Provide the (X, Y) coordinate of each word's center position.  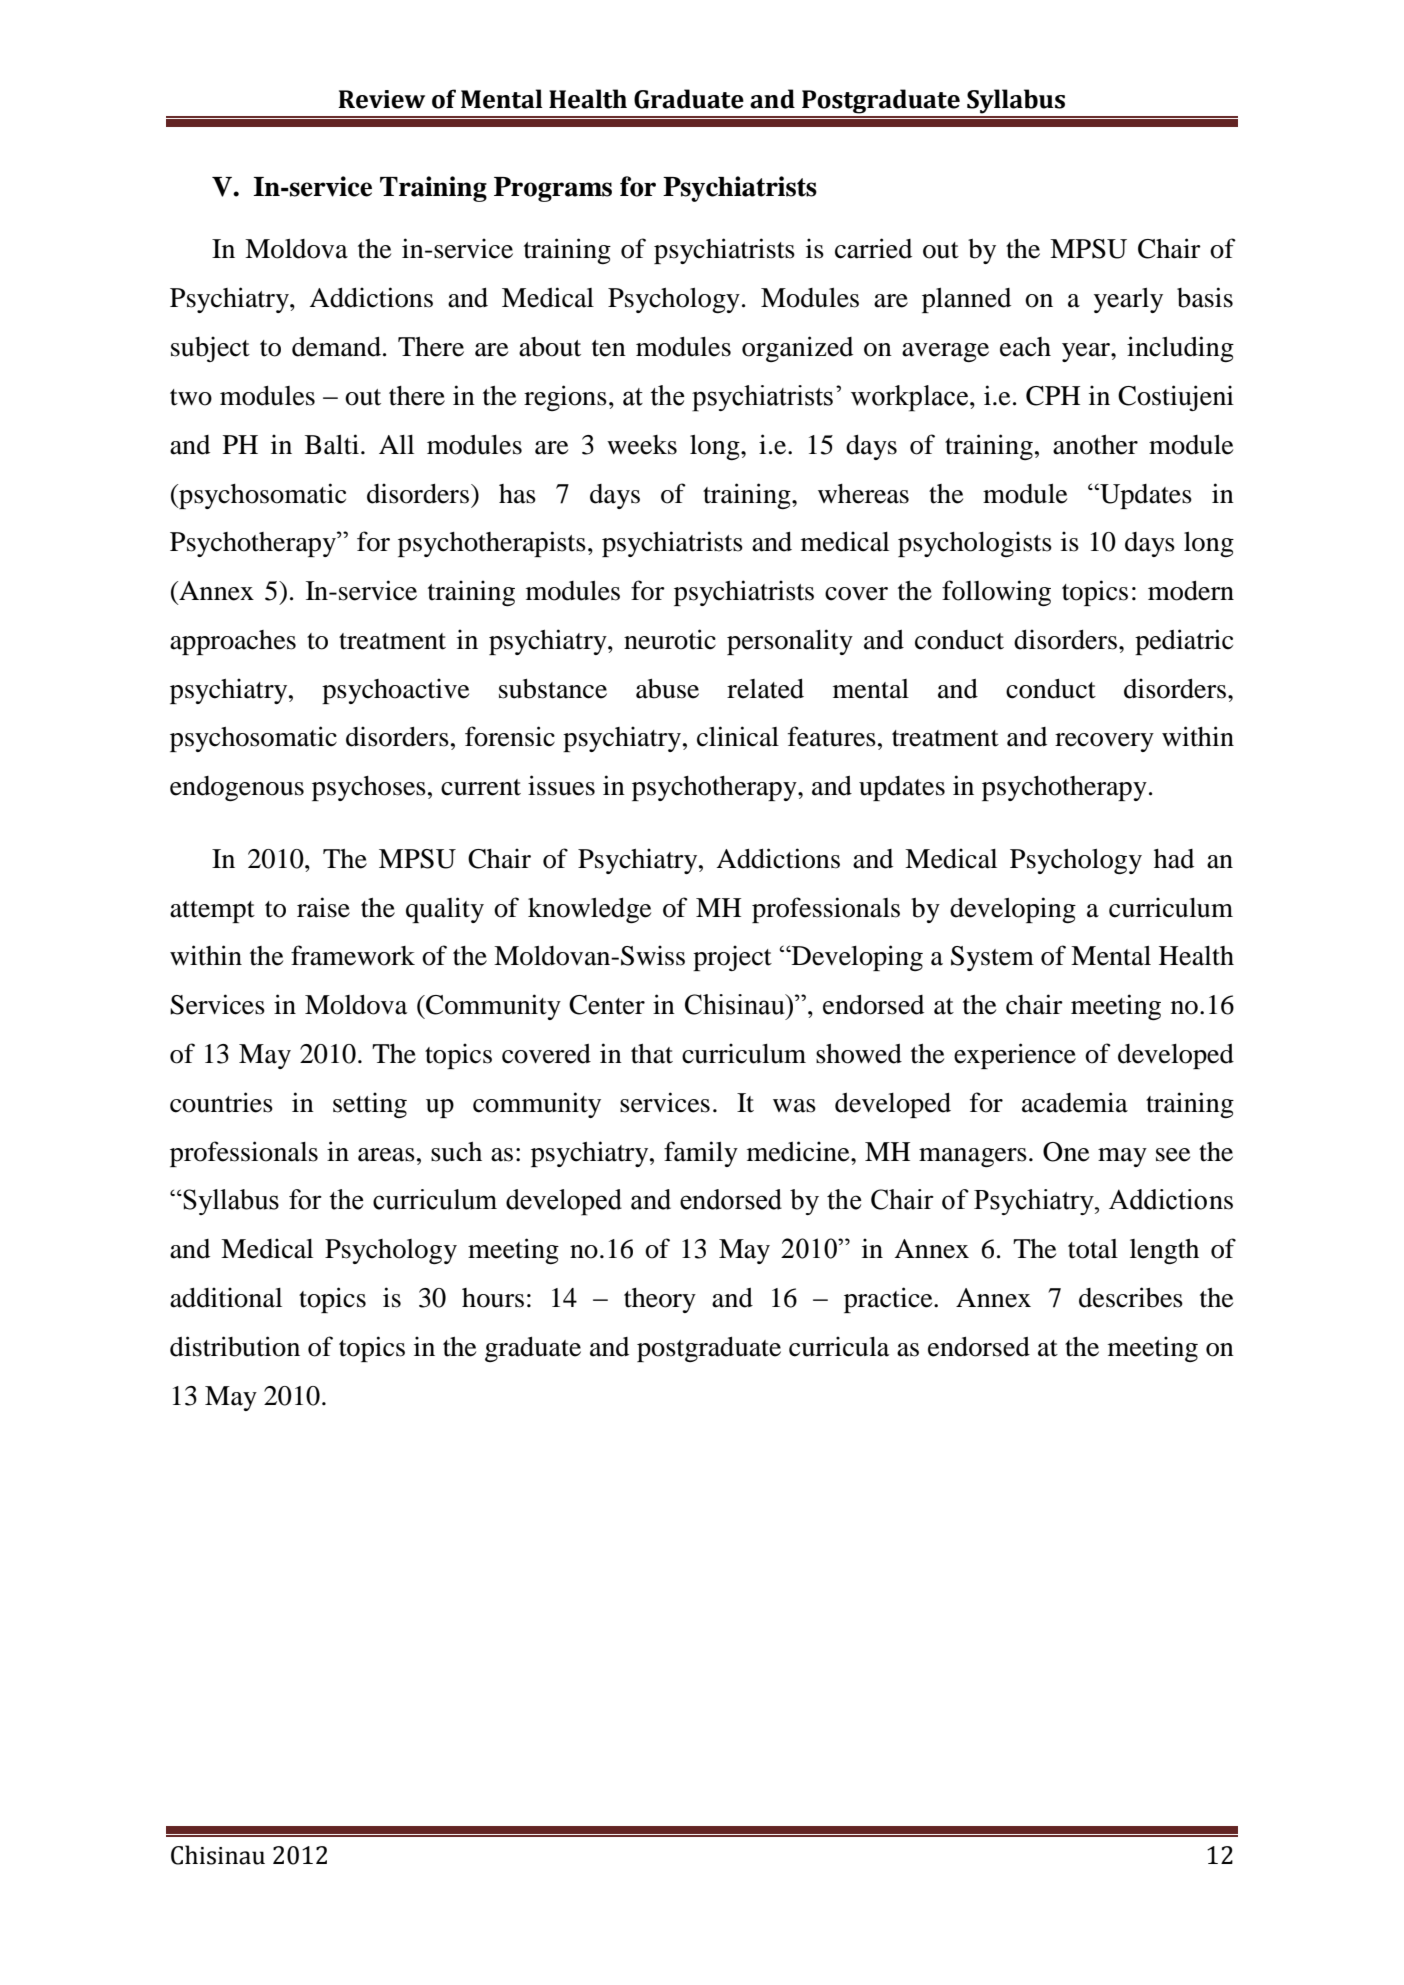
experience (1015, 1056)
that (652, 1054)
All (396, 444)
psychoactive (395, 691)
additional (226, 1297)
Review (381, 99)
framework (353, 955)
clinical (738, 736)
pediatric (1184, 642)
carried (873, 248)
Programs (553, 189)
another (1095, 445)
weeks (642, 445)
